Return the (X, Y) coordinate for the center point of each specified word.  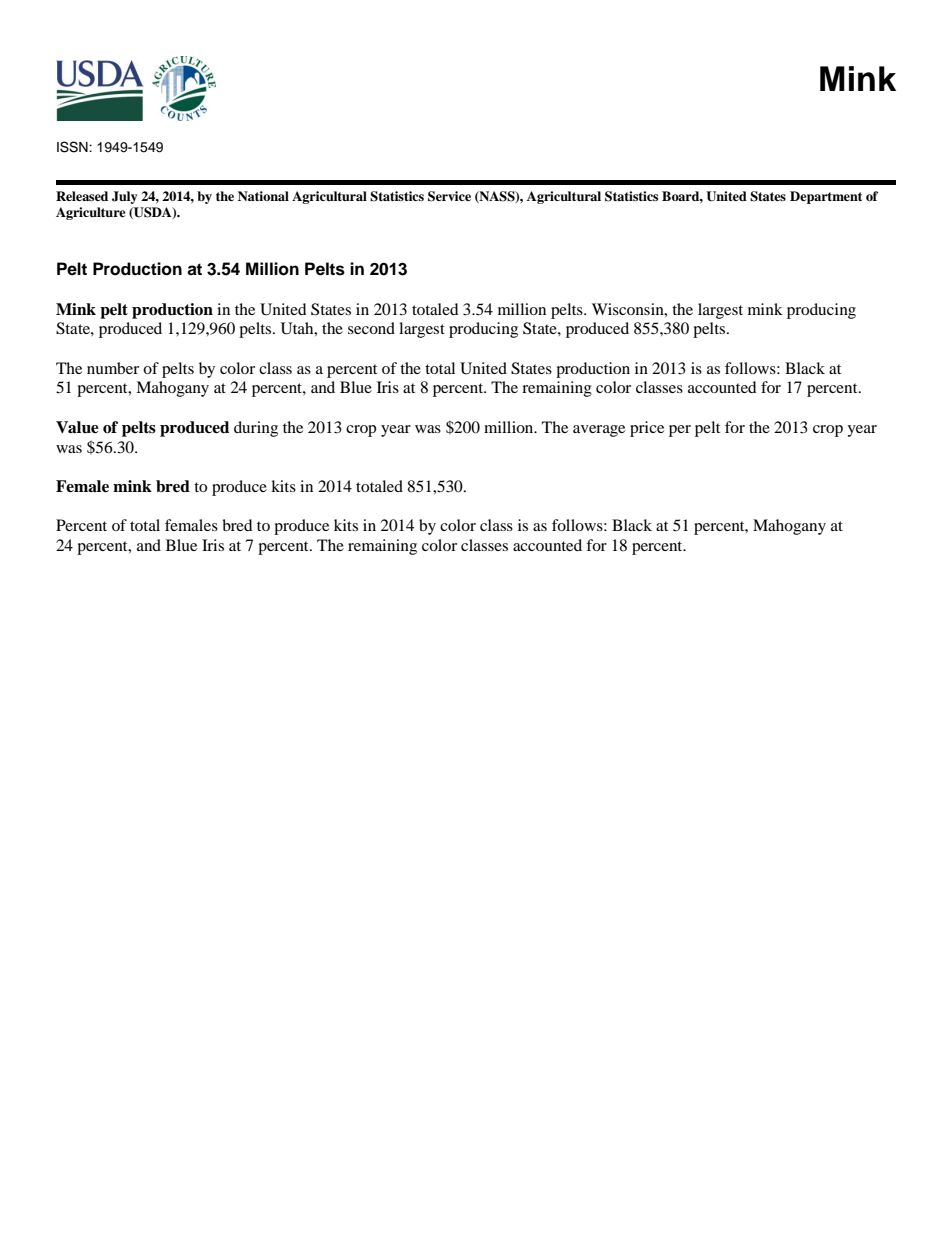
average (599, 431)
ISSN (73, 147)
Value (77, 427)
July (125, 197)
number (113, 368)
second (371, 328)
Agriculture (91, 213)
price (647, 429)
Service (449, 196)
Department (826, 197)
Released (82, 196)
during (256, 429)
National (263, 196)
